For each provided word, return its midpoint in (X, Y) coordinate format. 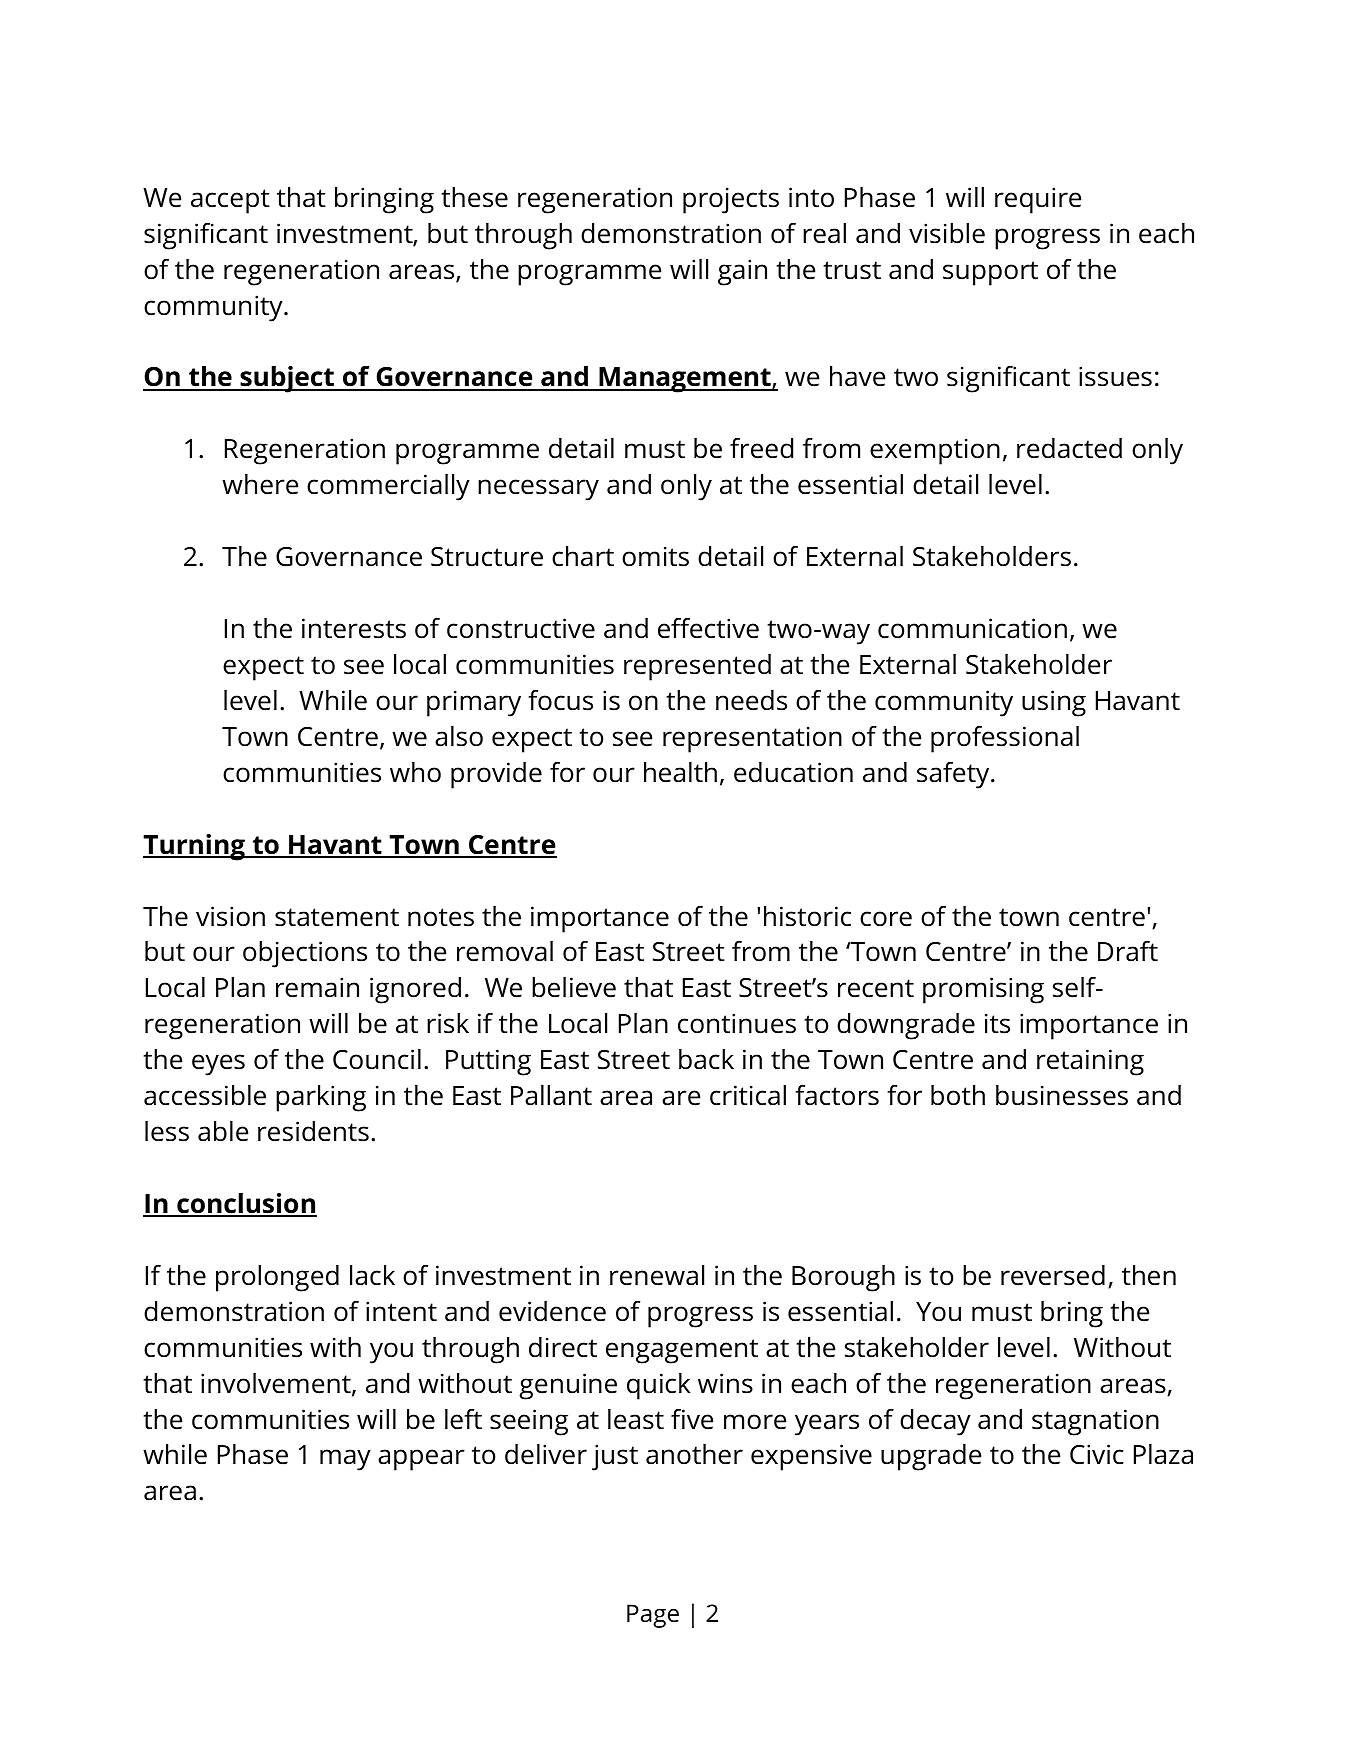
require (1038, 200)
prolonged (277, 1278)
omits (655, 556)
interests (354, 628)
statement (337, 917)
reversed (1053, 1275)
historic (807, 916)
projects (731, 200)
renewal (657, 1275)
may (345, 1460)
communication (972, 628)
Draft (1128, 951)
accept (230, 201)
